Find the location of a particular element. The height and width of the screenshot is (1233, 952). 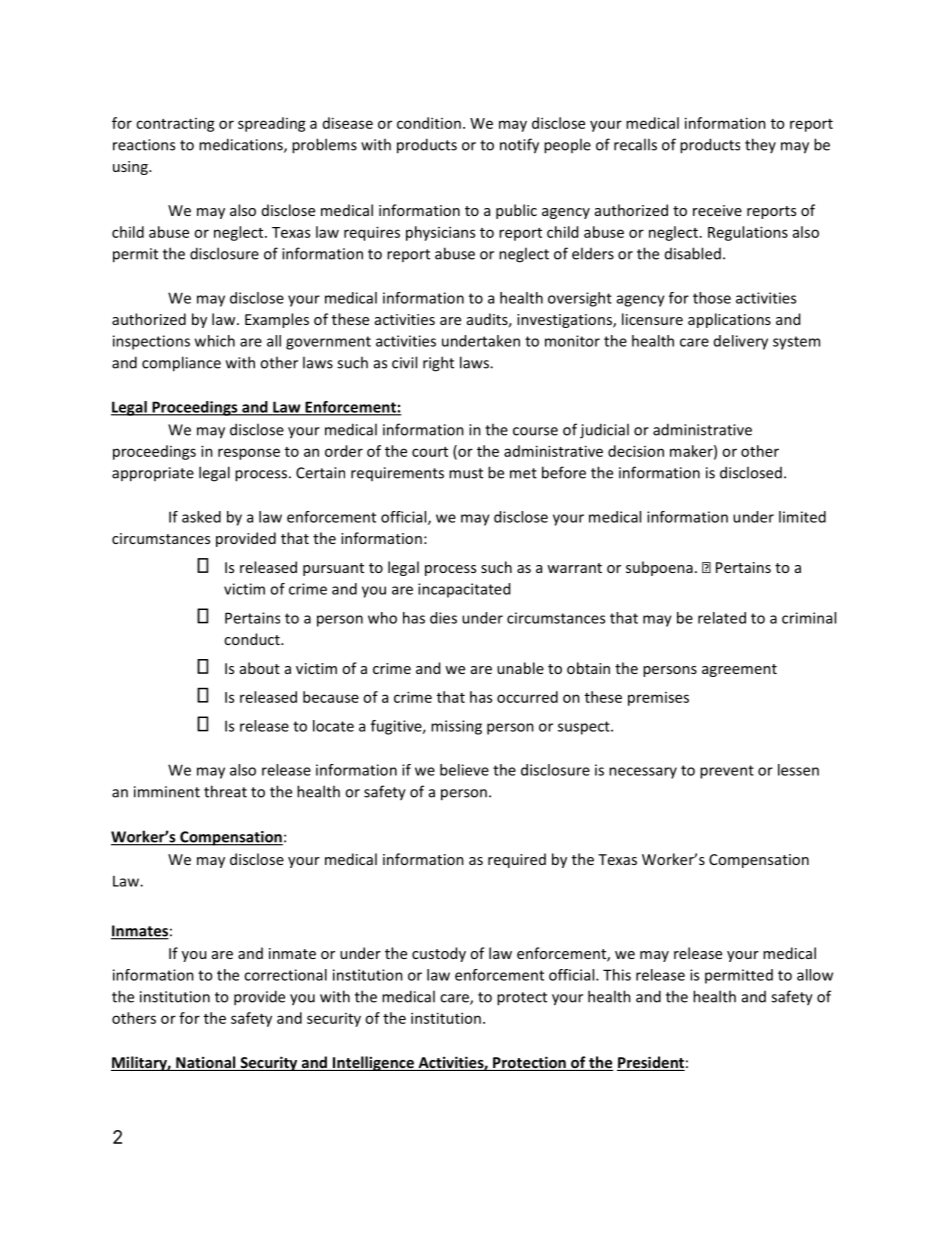

notify is located at coordinates (519, 146).
